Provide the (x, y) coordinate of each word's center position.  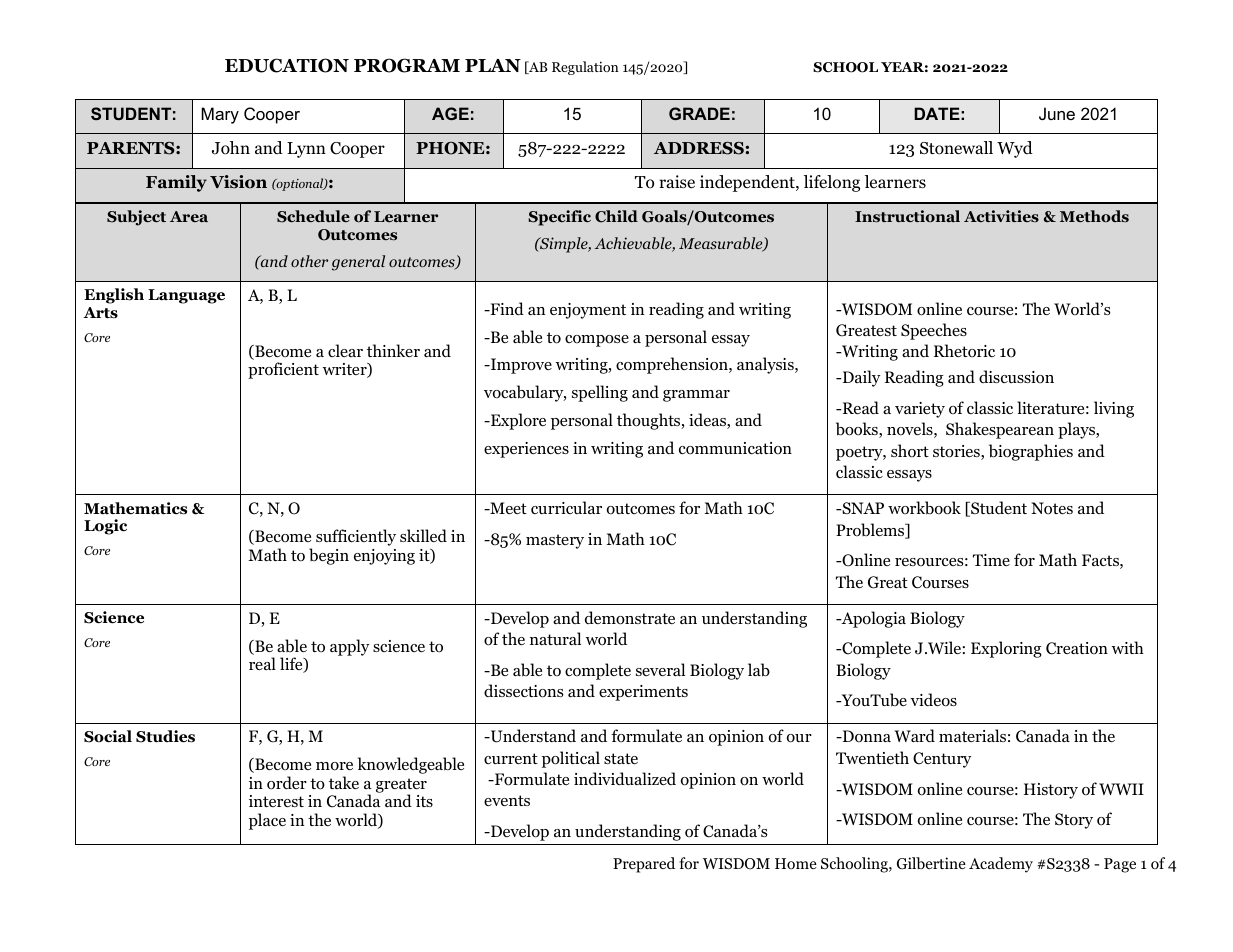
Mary (220, 115)
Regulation (585, 68)
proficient (283, 370)
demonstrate (630, 618)
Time (991, 560)
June (1057, 113)
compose (597, 341)
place (267, 821)
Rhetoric (964, 351)
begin (329, 556)
